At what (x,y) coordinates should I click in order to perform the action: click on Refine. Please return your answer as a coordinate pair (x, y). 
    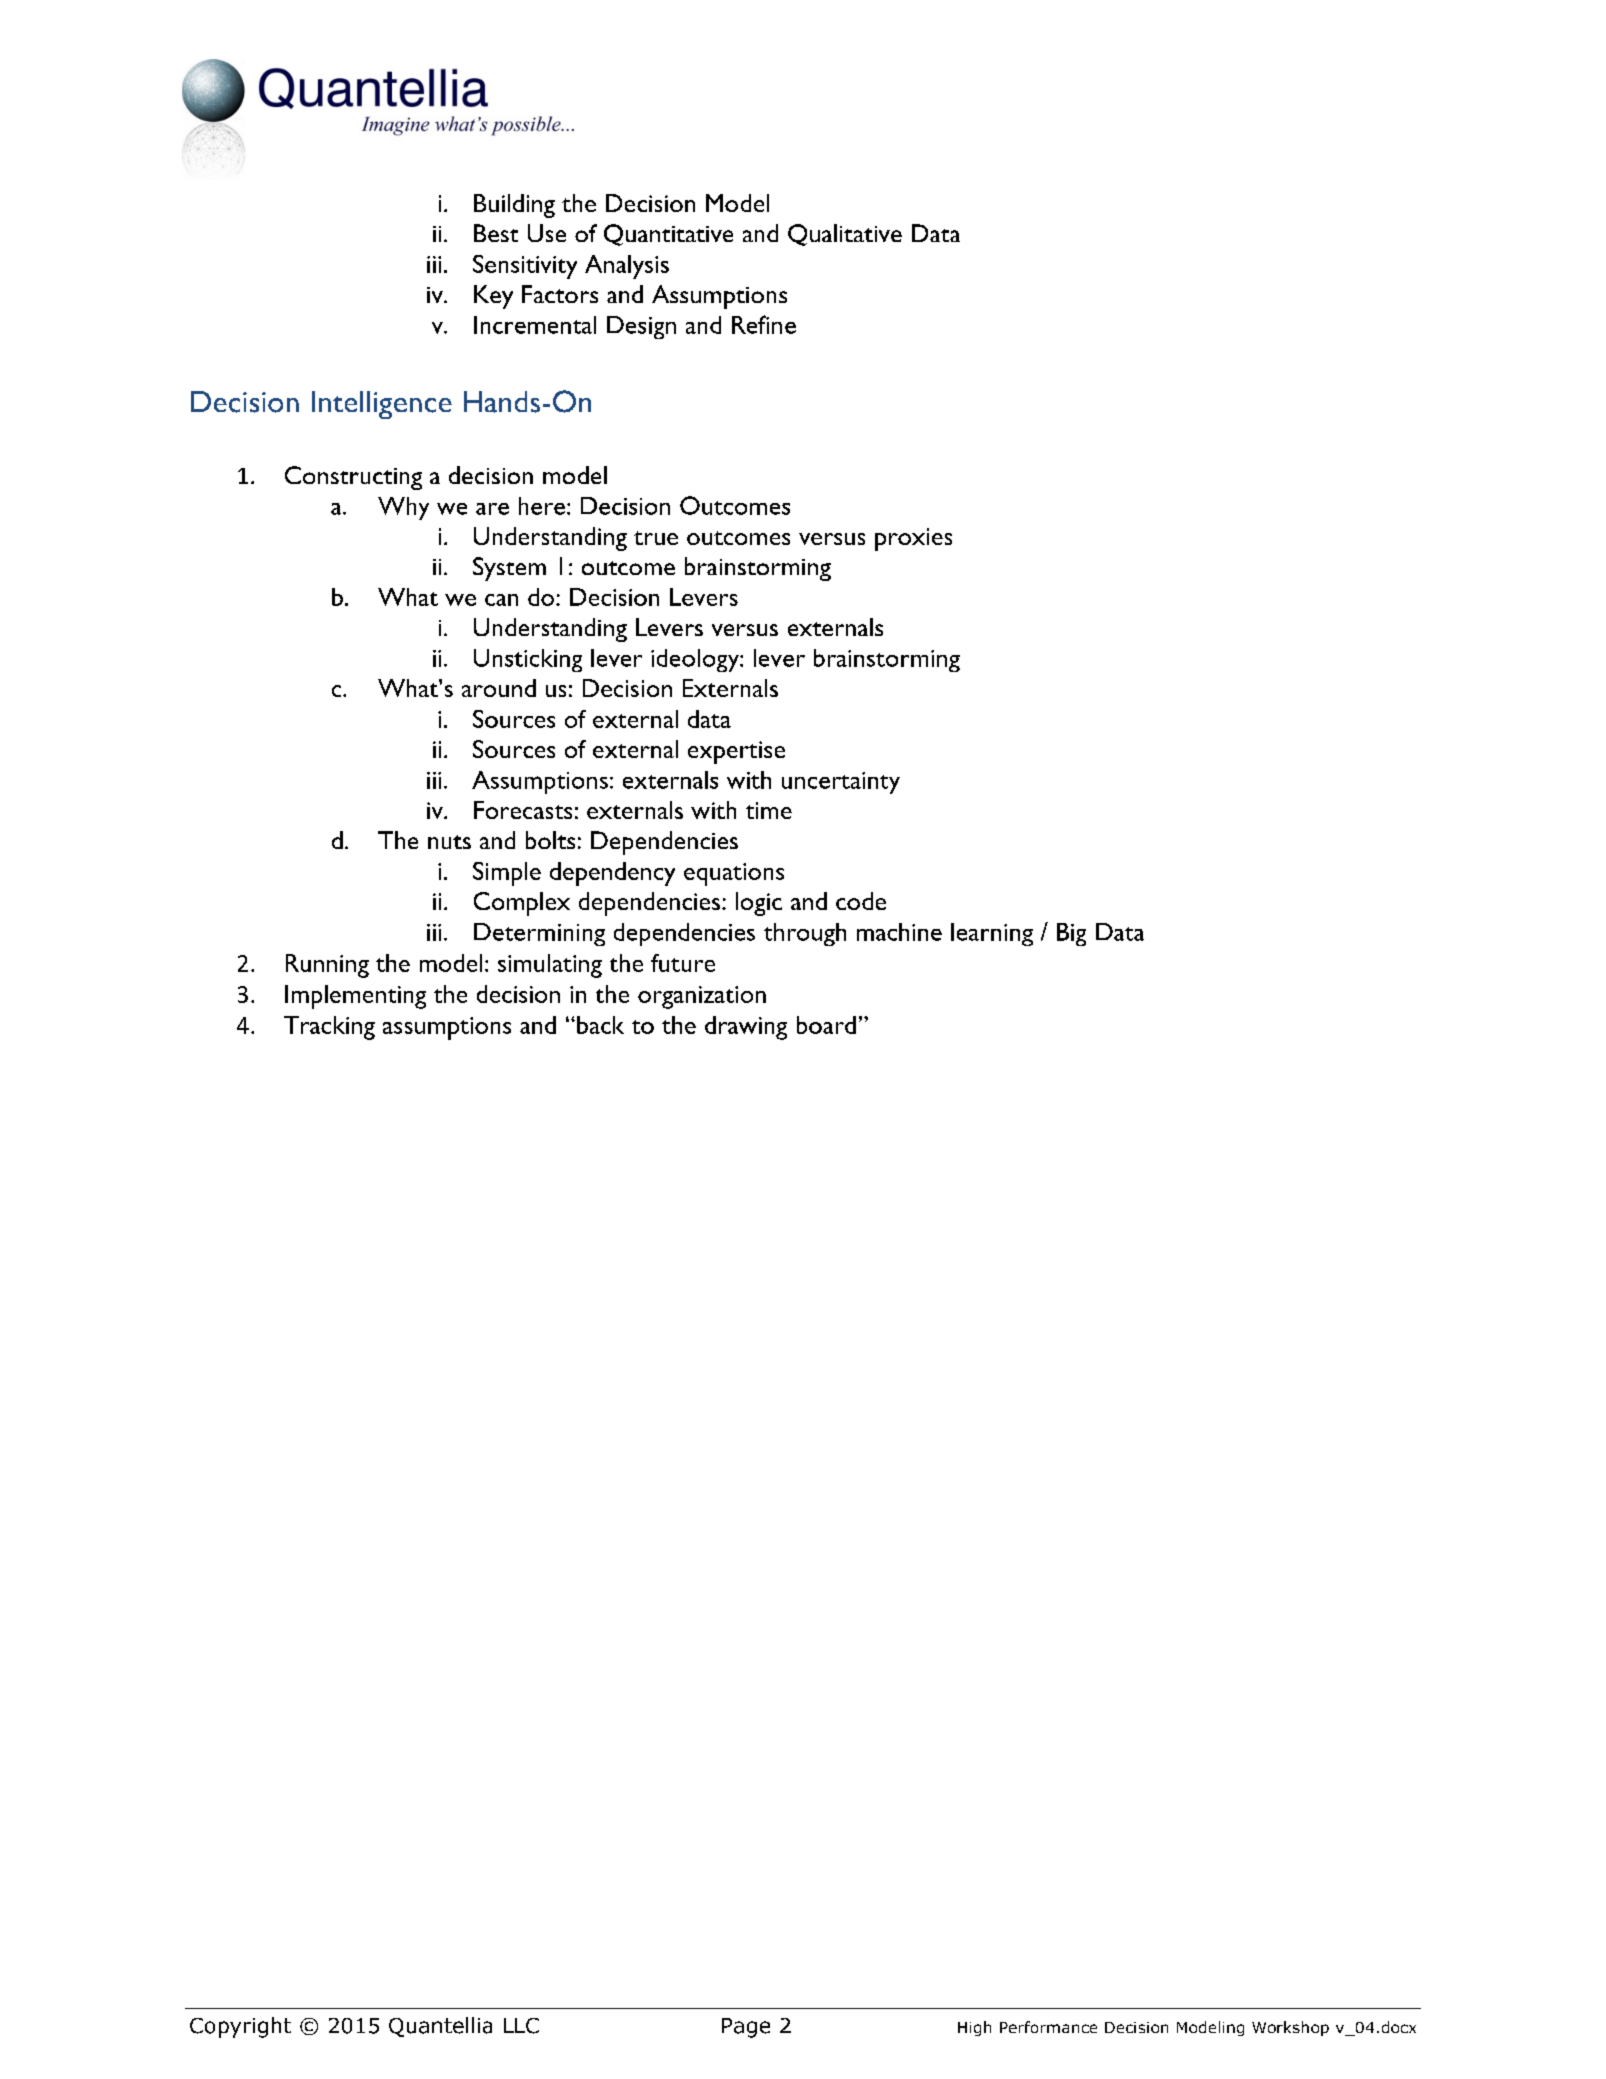
    Looking at the image, I should click on (764, 324).
